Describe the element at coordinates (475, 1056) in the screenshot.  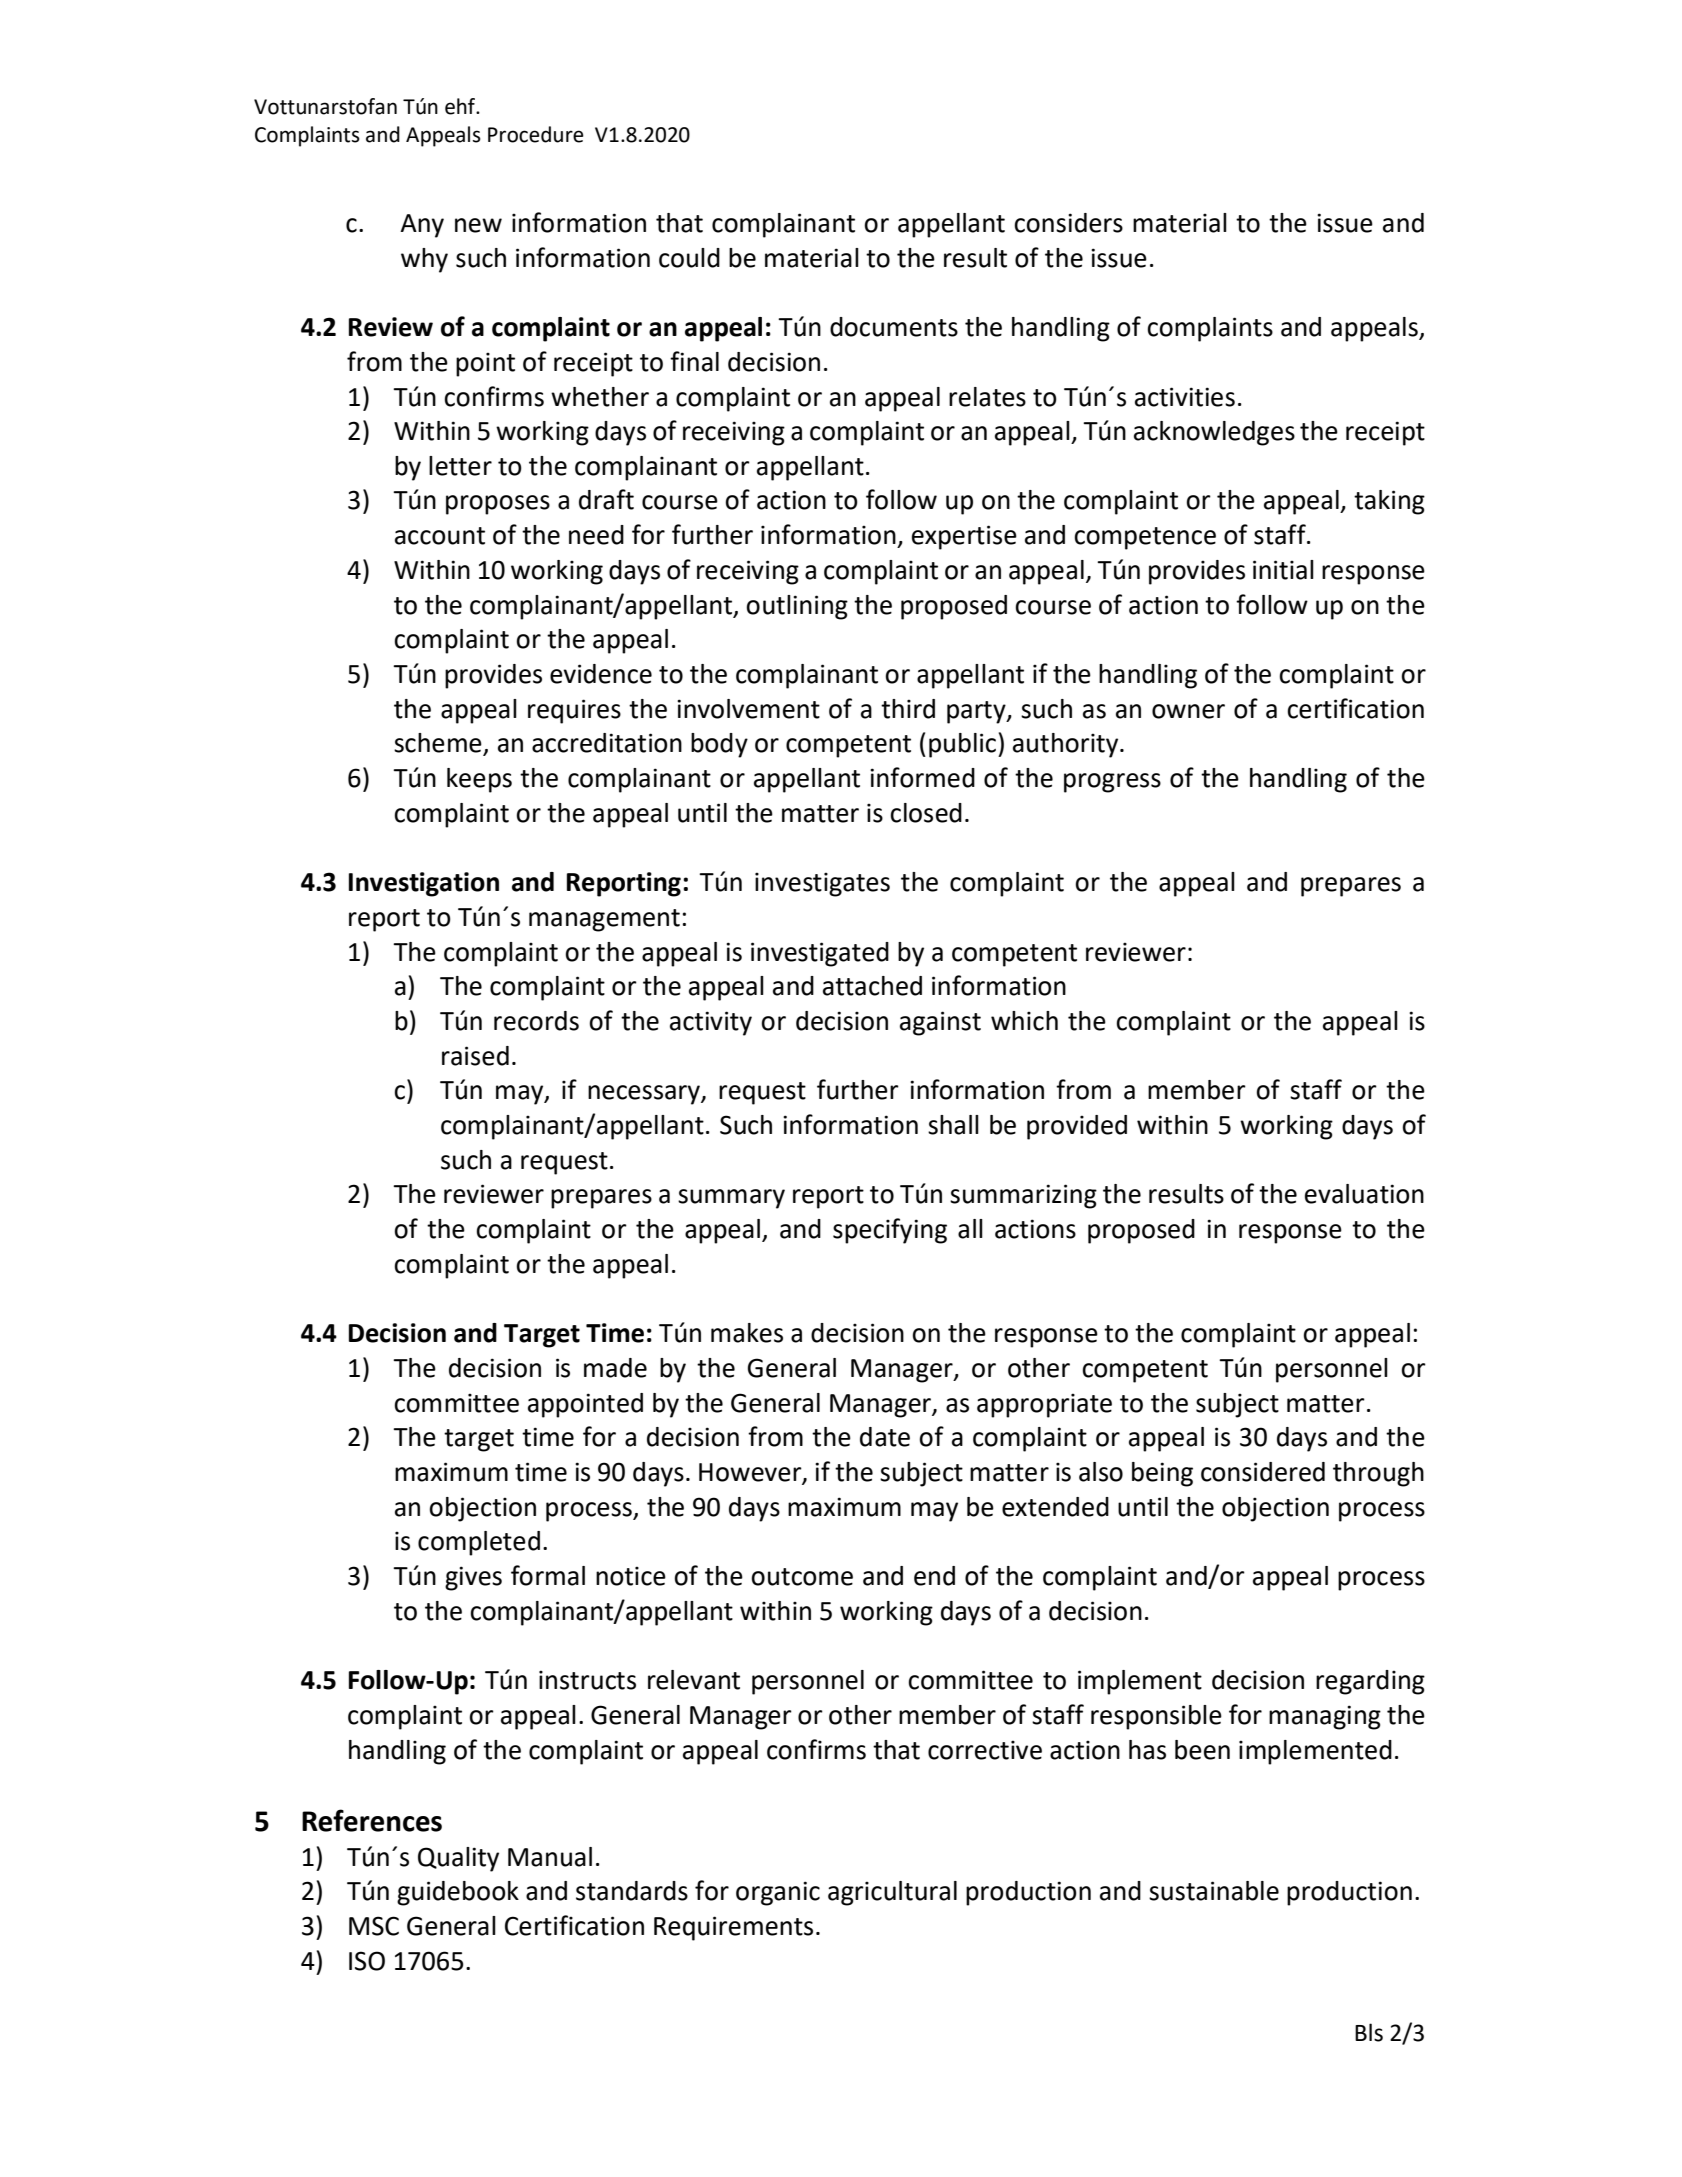
I see `raised` at that location.
